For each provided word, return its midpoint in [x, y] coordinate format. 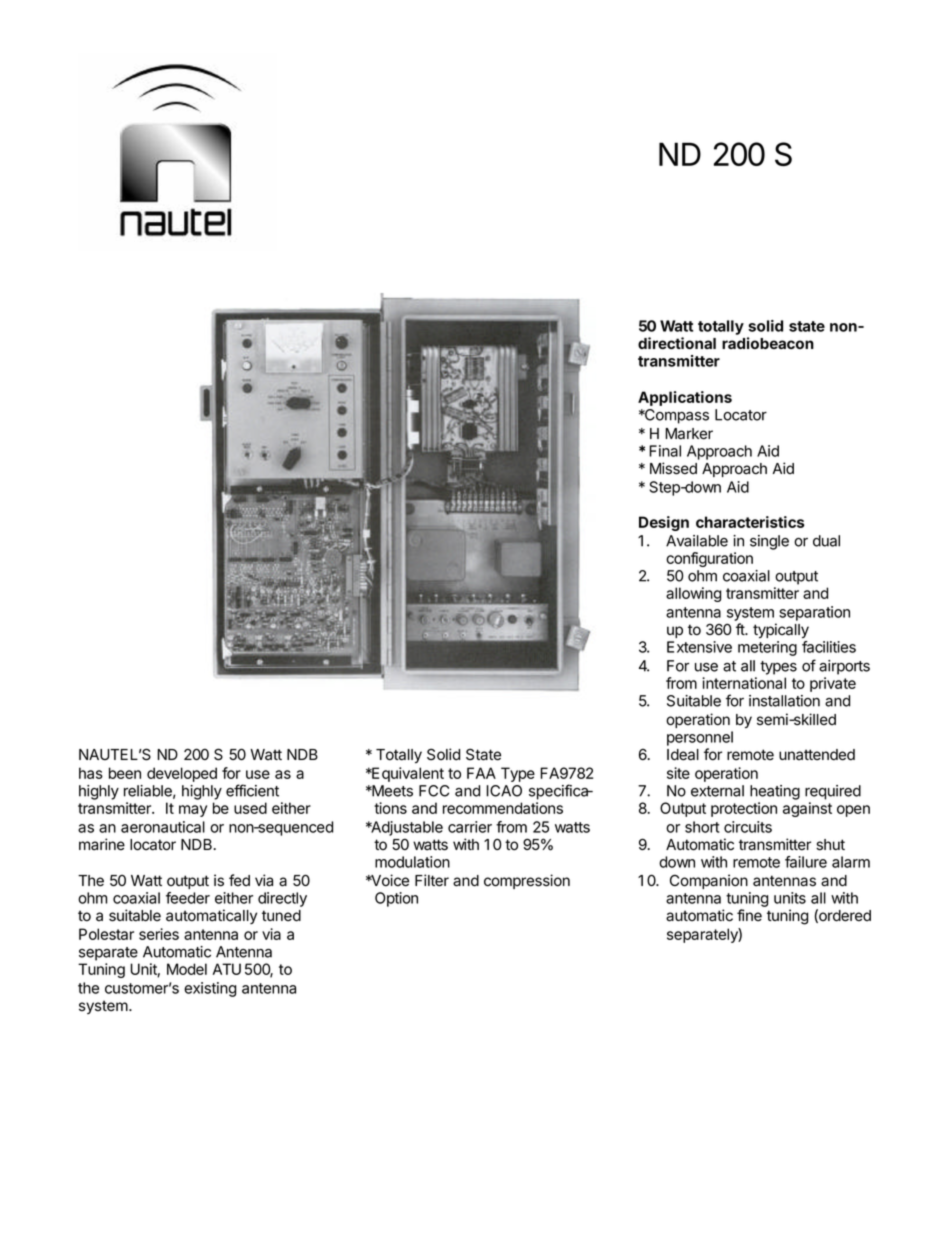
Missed [673, 468]
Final [665, 451]
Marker [689, 434]
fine [749, 915]
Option [396, 899]
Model [187, 969]
